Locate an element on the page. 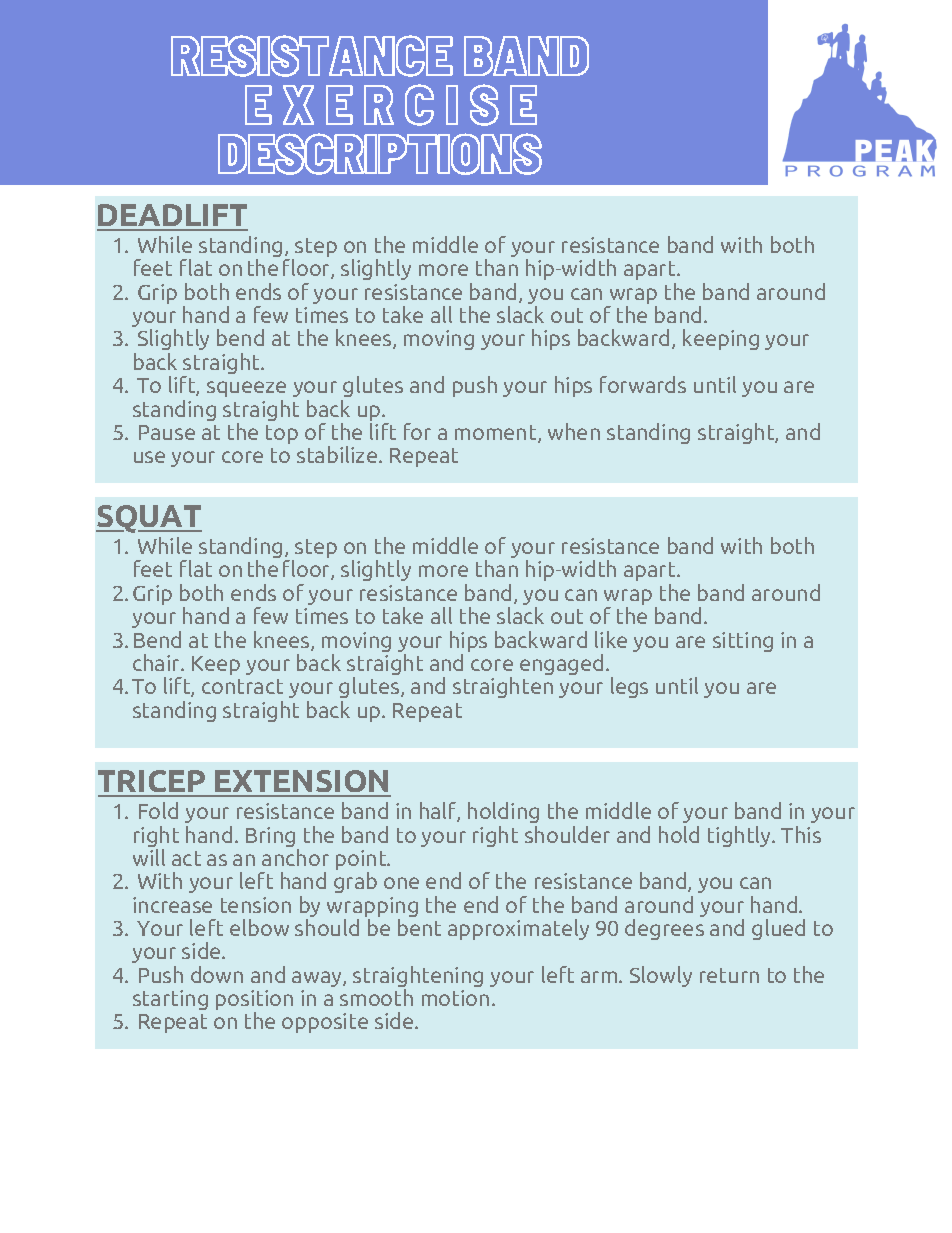 The width and height of the image is (952, 1233). like is located at coordinates (611, 639).
